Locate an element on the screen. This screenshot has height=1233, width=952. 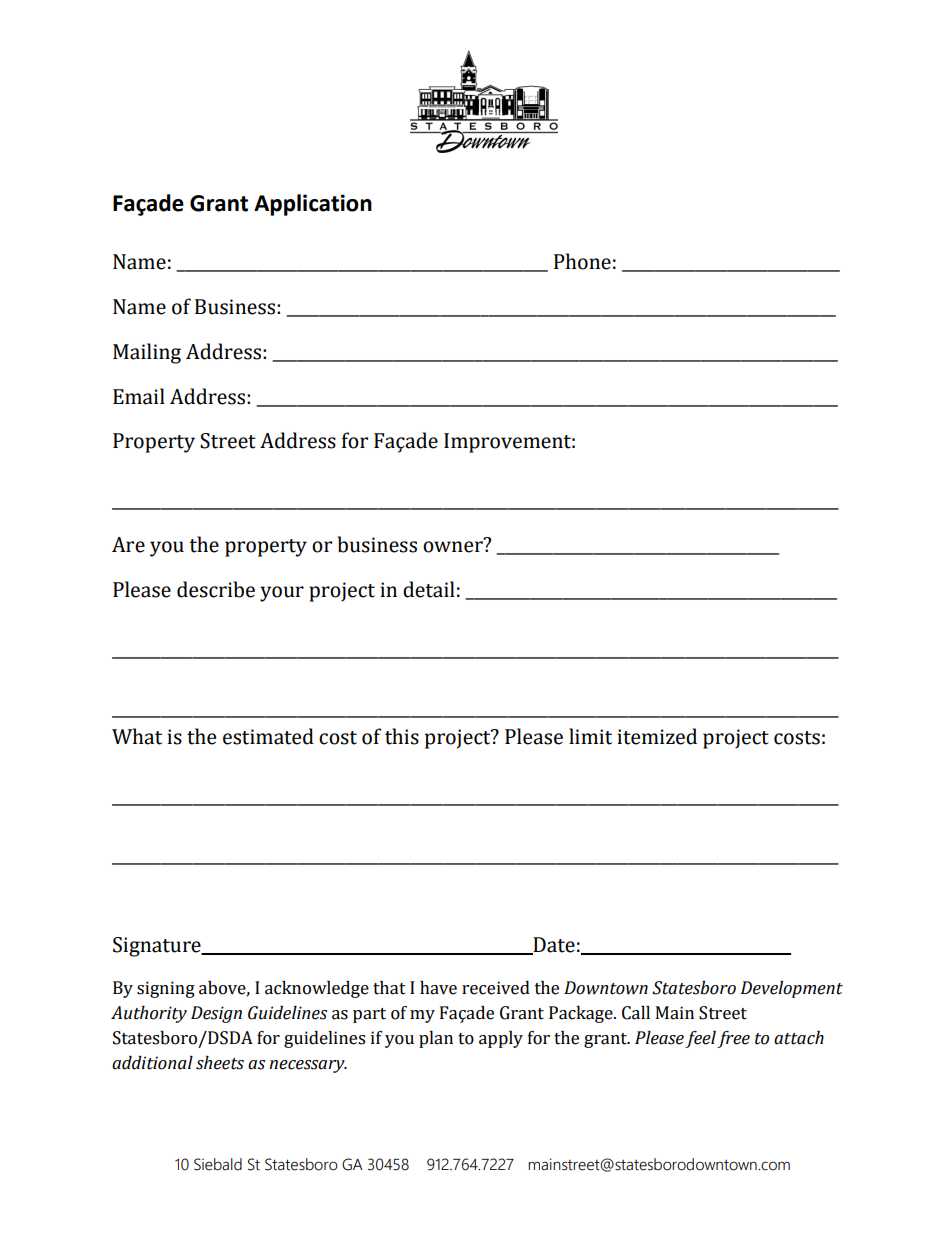
describe is located at coordinates (216, 589).
